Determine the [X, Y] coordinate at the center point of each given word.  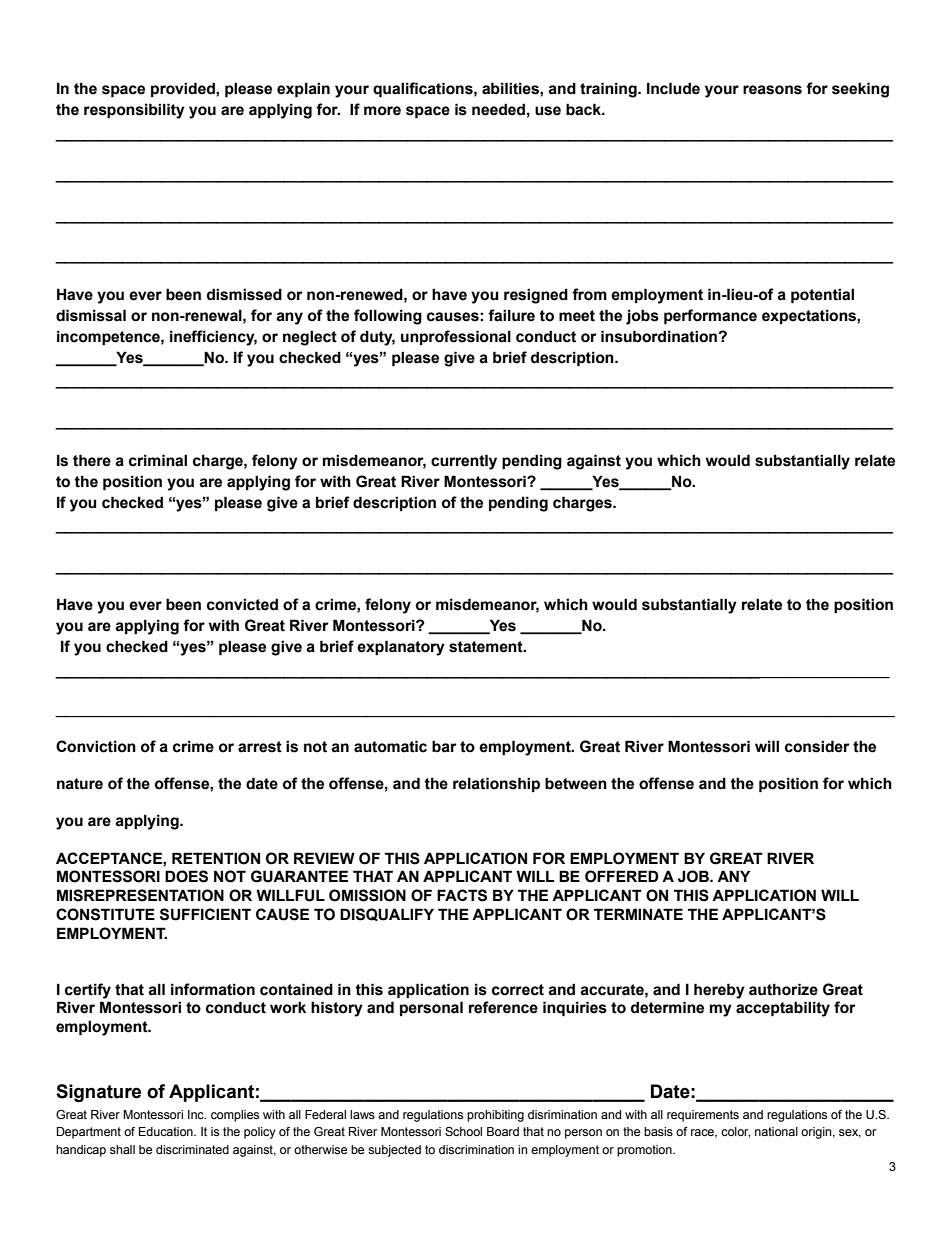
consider [817, 746]
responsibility [134, 111]
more [382, 111]
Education [167, 1131]
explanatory [401, 648]
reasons [772, 90]
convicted [242, 604]
